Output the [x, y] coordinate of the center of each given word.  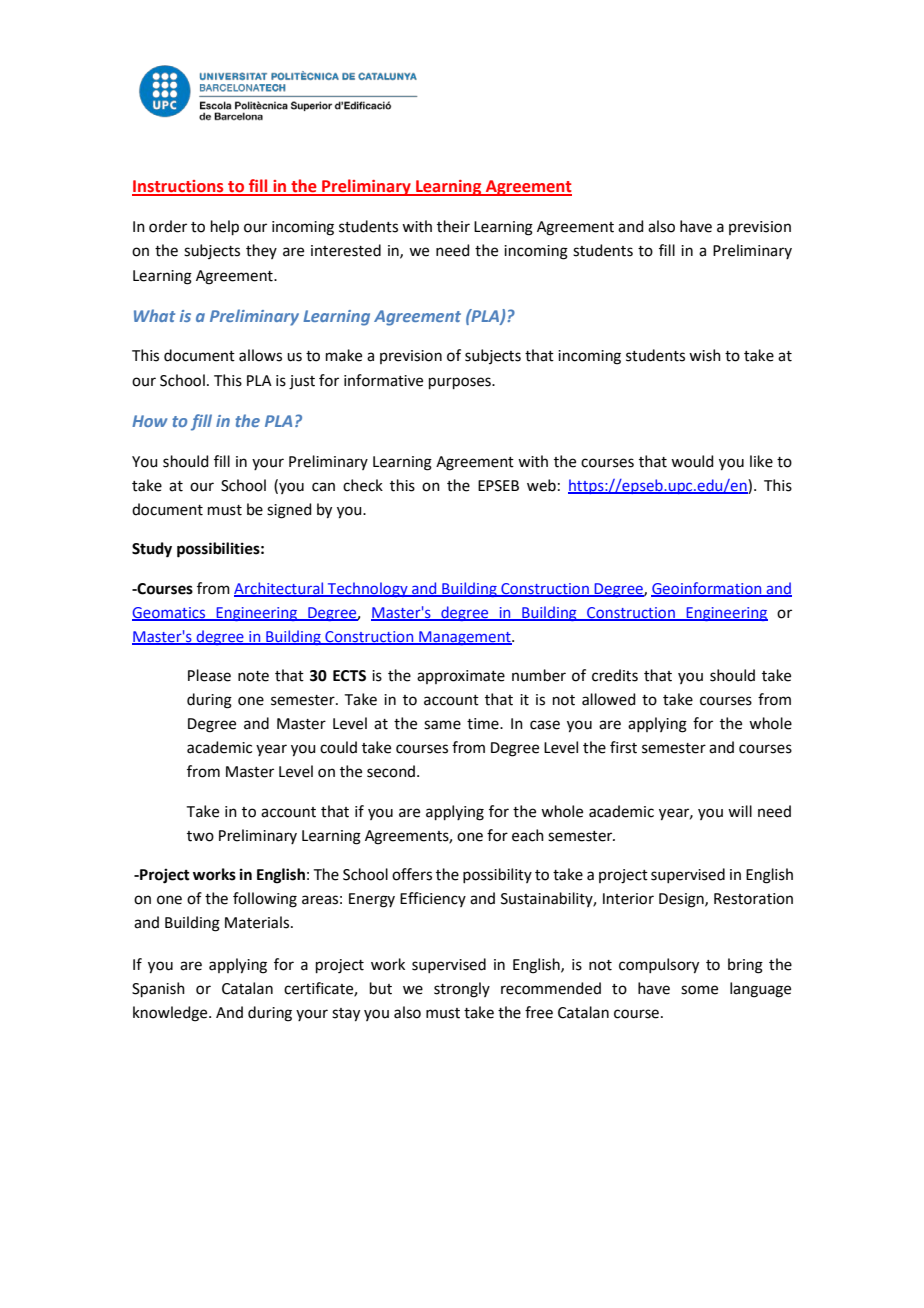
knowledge [171, 1014]
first [623, 747]
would [692, 461]
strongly [462, 990]
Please [209, 675]
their [453, 226]
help [225, 227]
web [541, 485]
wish [705, 355]
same [442, 725]
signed [289, 511]
